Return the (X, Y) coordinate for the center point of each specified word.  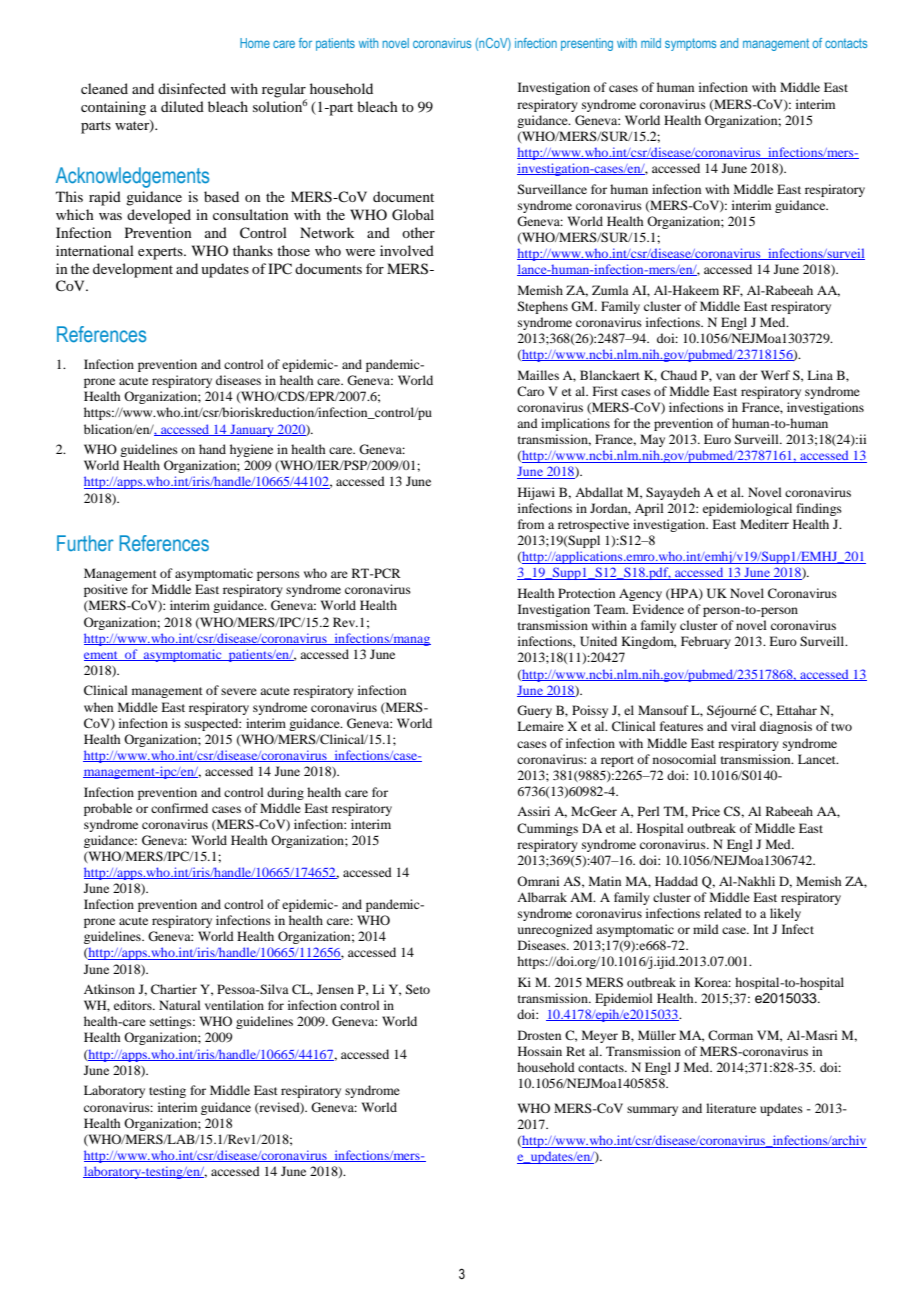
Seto (417, 989)
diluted (182, 106)
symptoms (690, 44)
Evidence (658, 609)
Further (85, 543)
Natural (180, 1005)
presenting (587, 44)
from (531, 524)
